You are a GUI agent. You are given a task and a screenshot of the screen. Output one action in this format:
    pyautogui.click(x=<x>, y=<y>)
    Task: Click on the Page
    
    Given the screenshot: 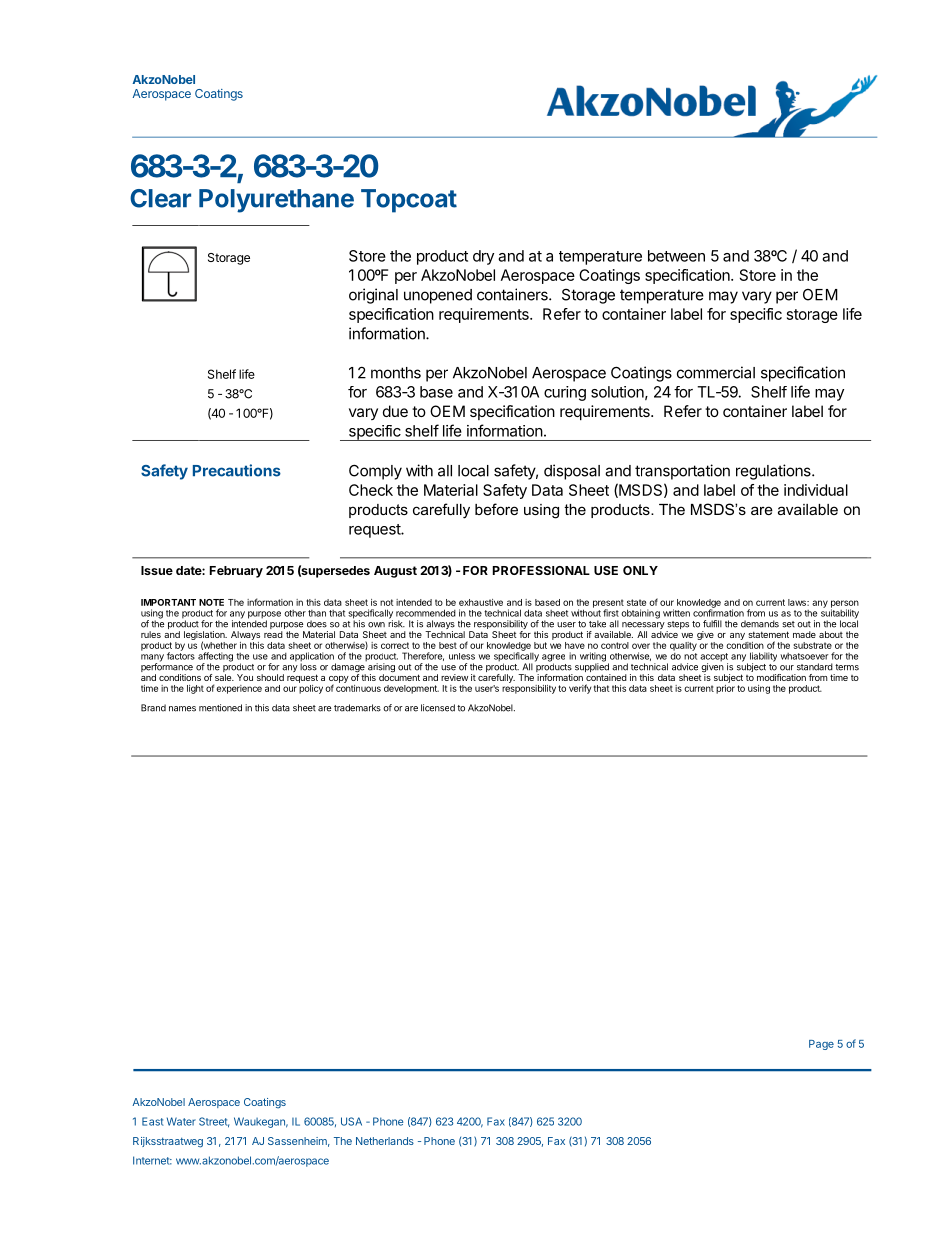 What is the action you would take?
    pyautogui.click(x=821, y=1045)
